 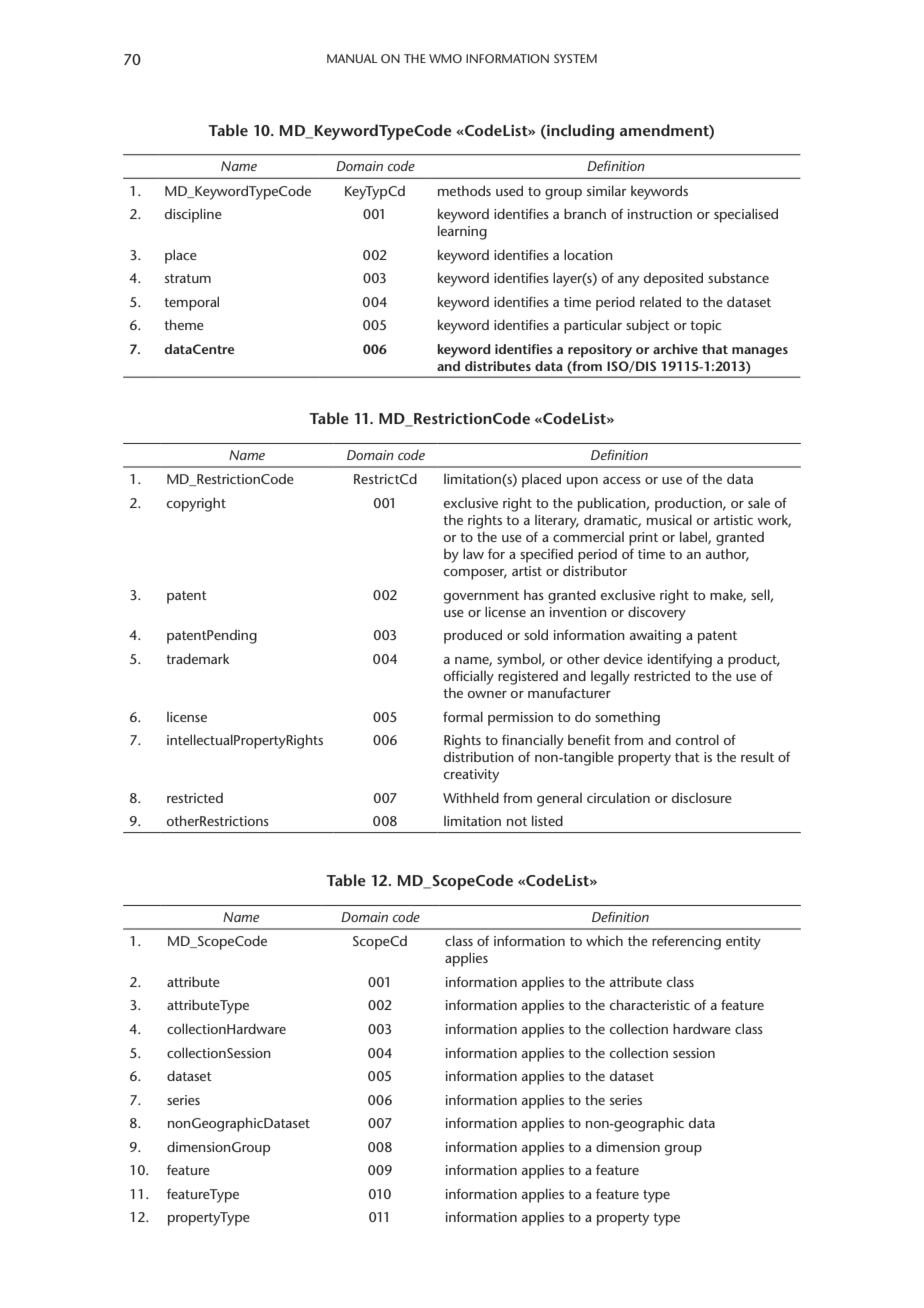 What do you see at coordinates (473, 553) in the screenshot?
I see `law` at bounding box center [473, 553].
